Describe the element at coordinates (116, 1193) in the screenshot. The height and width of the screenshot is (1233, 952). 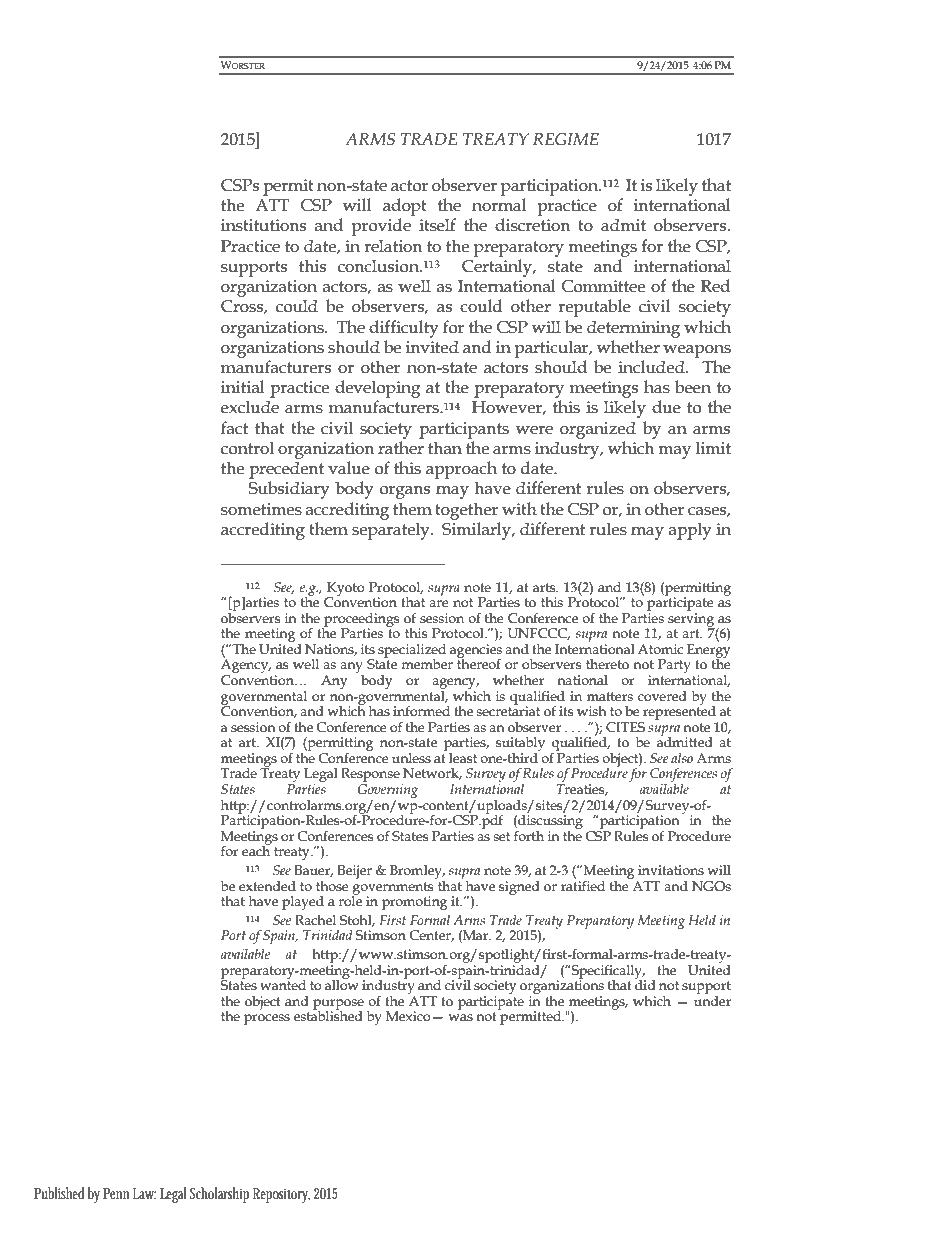
I see `Penn` at that location.
